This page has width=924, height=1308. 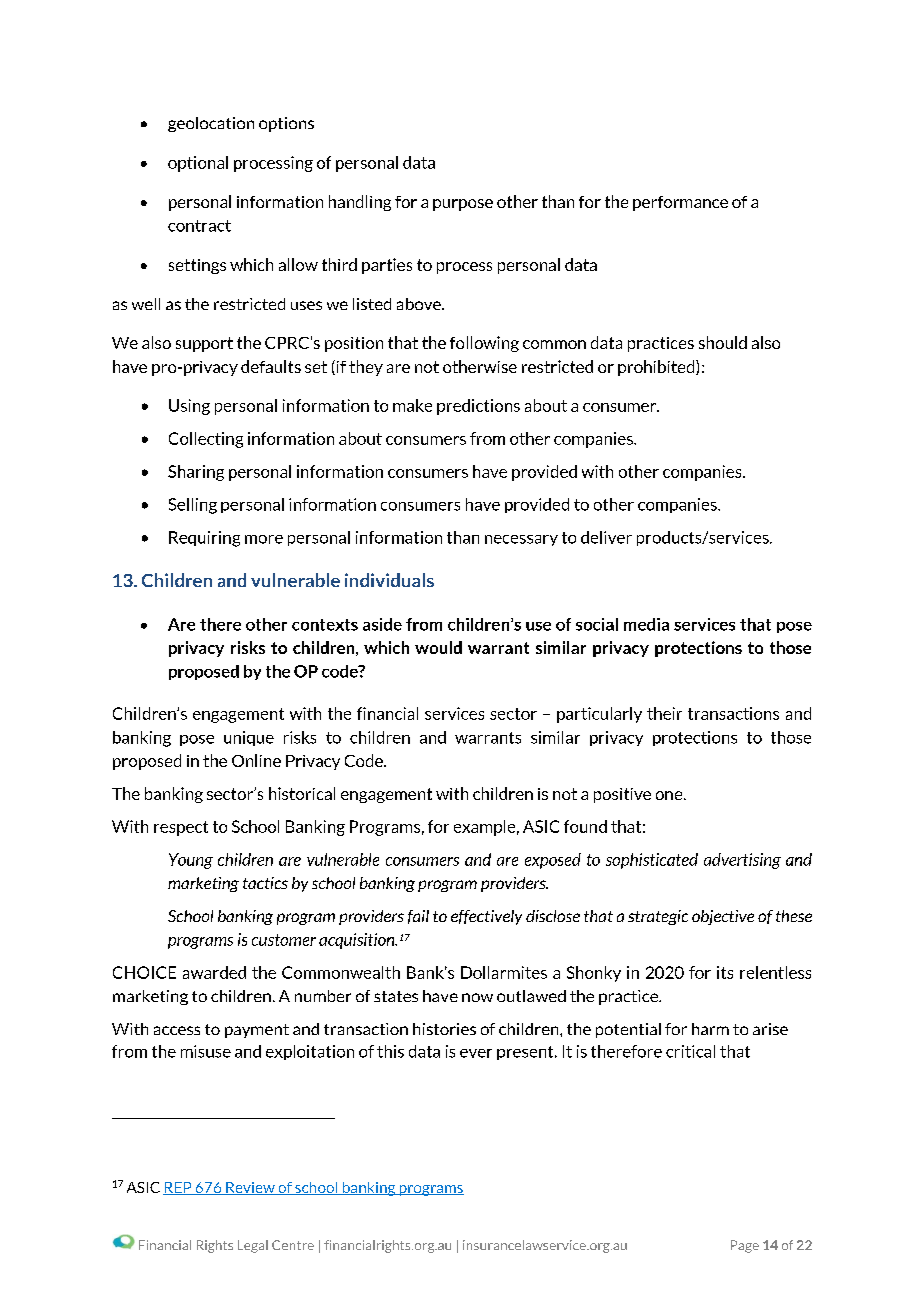 I want to click on Review, so click(x=250, y=1188).
